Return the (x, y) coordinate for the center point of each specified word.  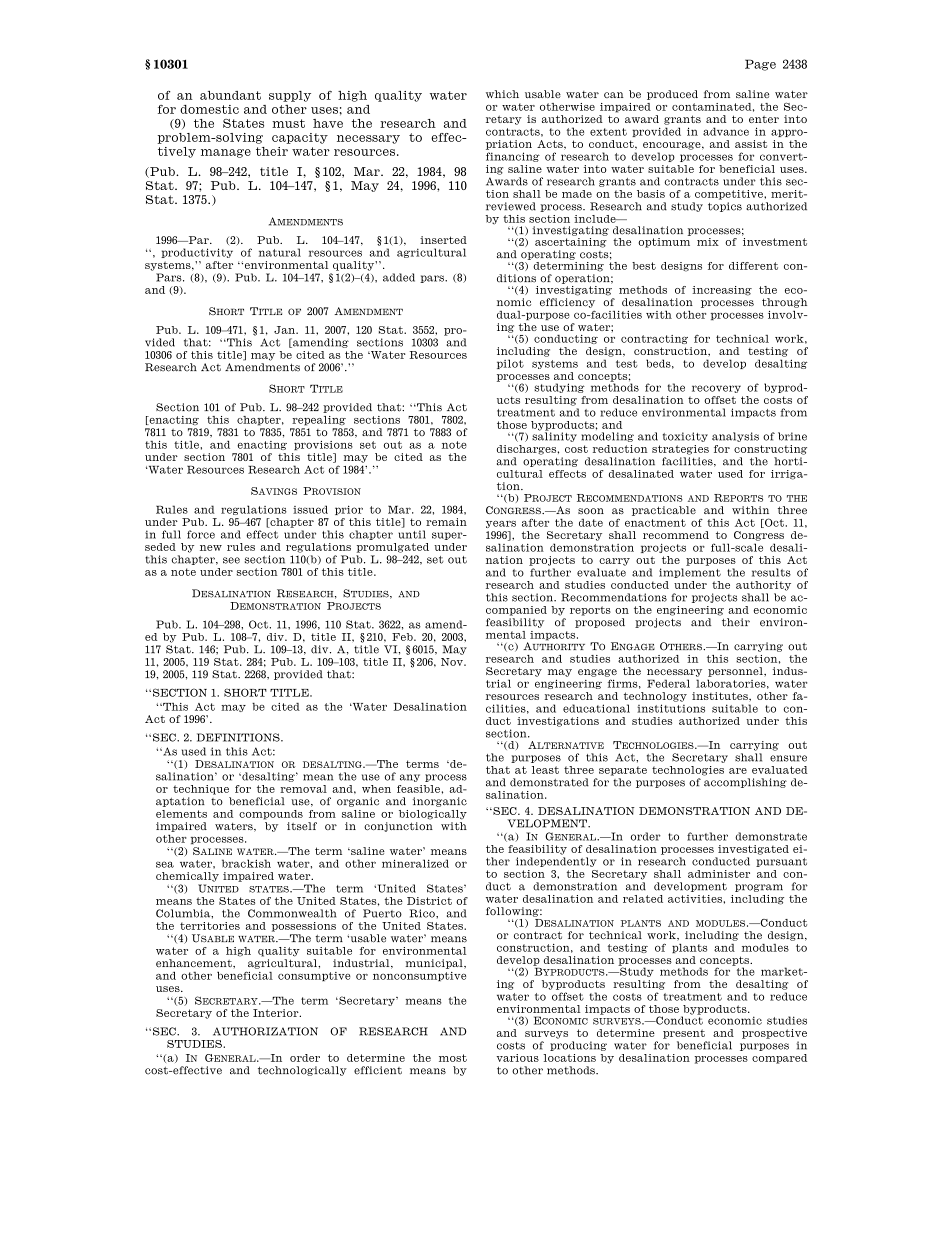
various (517, 1058)
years (501, 524)
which (502, 94)
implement (690, 573)
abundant (230, 95)
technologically (302, 1071)
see (231, 560)
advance (726, 131)
